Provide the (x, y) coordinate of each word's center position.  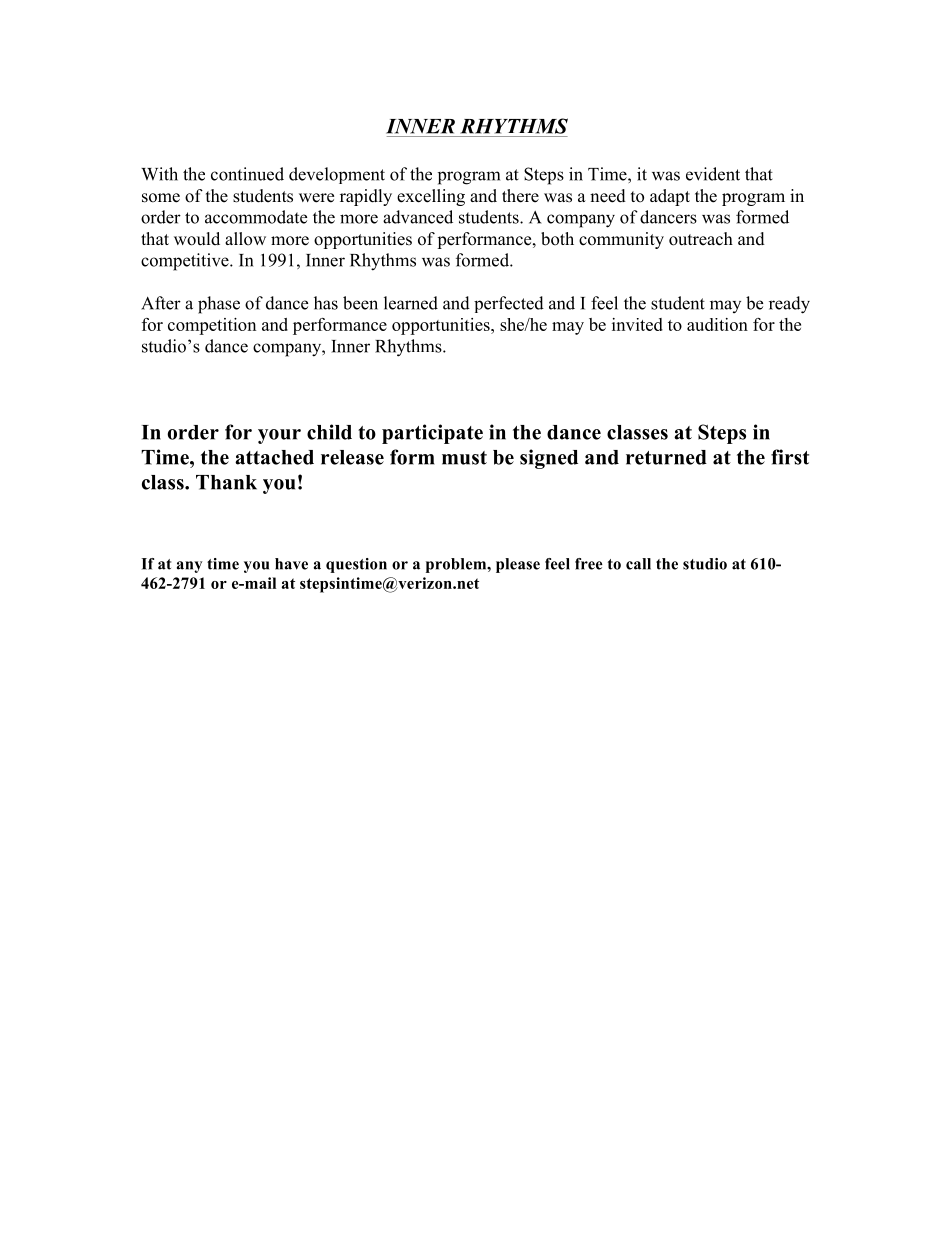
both (557, 239)
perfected (509, 304)
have (291, 564)
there (520, 196)
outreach (701, 239)
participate (432, 434)
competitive (186, 262)
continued (247, 174)
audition (717, 324)
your (279, 436)
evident (713, 174)
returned (666, 457)
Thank (226, 482)
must (464, 458)
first (790, 457)
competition (212, 326)
